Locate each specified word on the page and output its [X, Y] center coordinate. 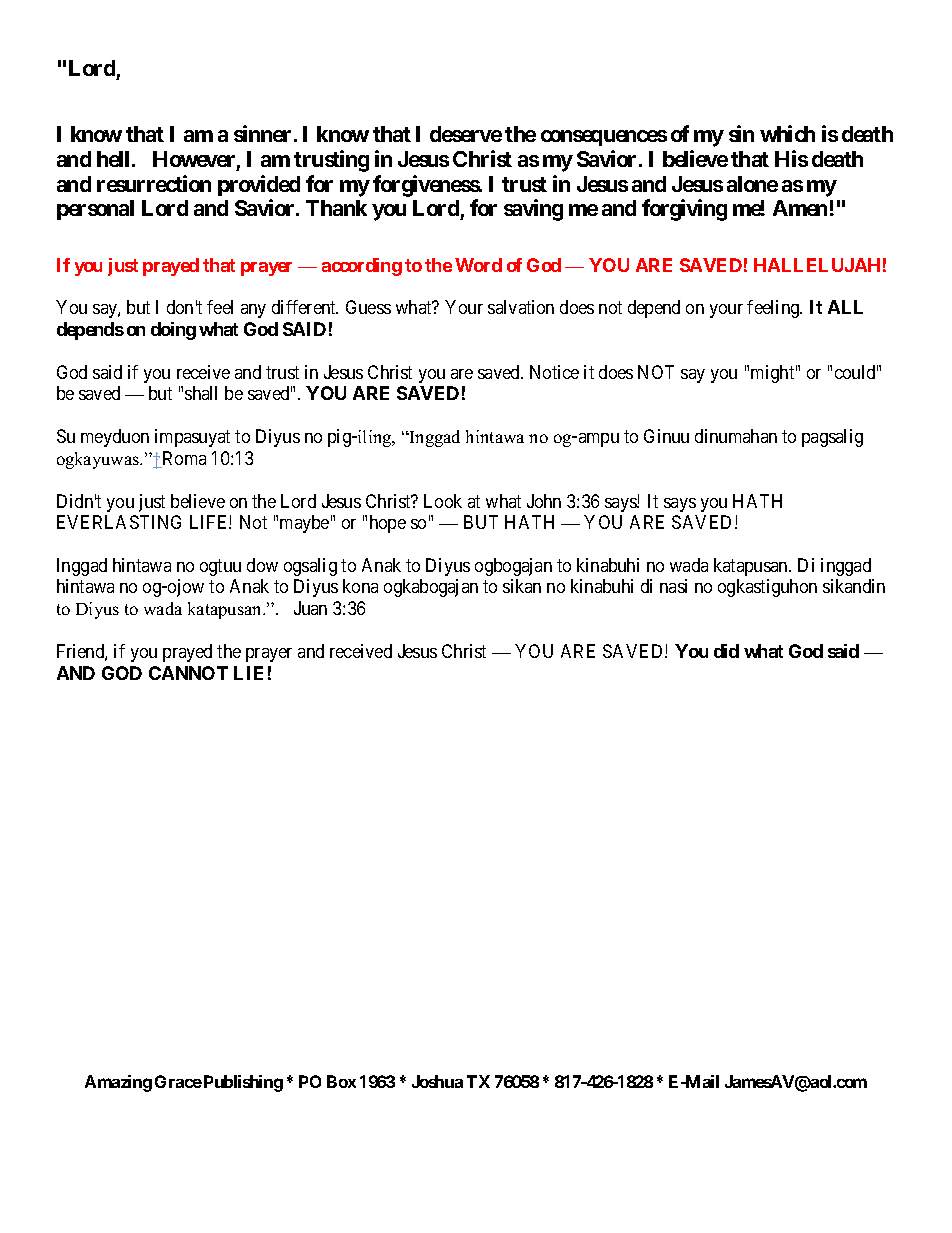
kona [360, 586]
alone [752, 184]
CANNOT [188, 673]
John [544, 501]
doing [173, 331]
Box [341, 1081]
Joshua [437, 1081]
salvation [521, 307]
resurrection [154, 183]
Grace [178, 1081]
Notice [554, 372]
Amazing [118, 1083]
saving [533, 210]
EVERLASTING [119, 522]
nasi [673, 586]
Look [443, 501]
